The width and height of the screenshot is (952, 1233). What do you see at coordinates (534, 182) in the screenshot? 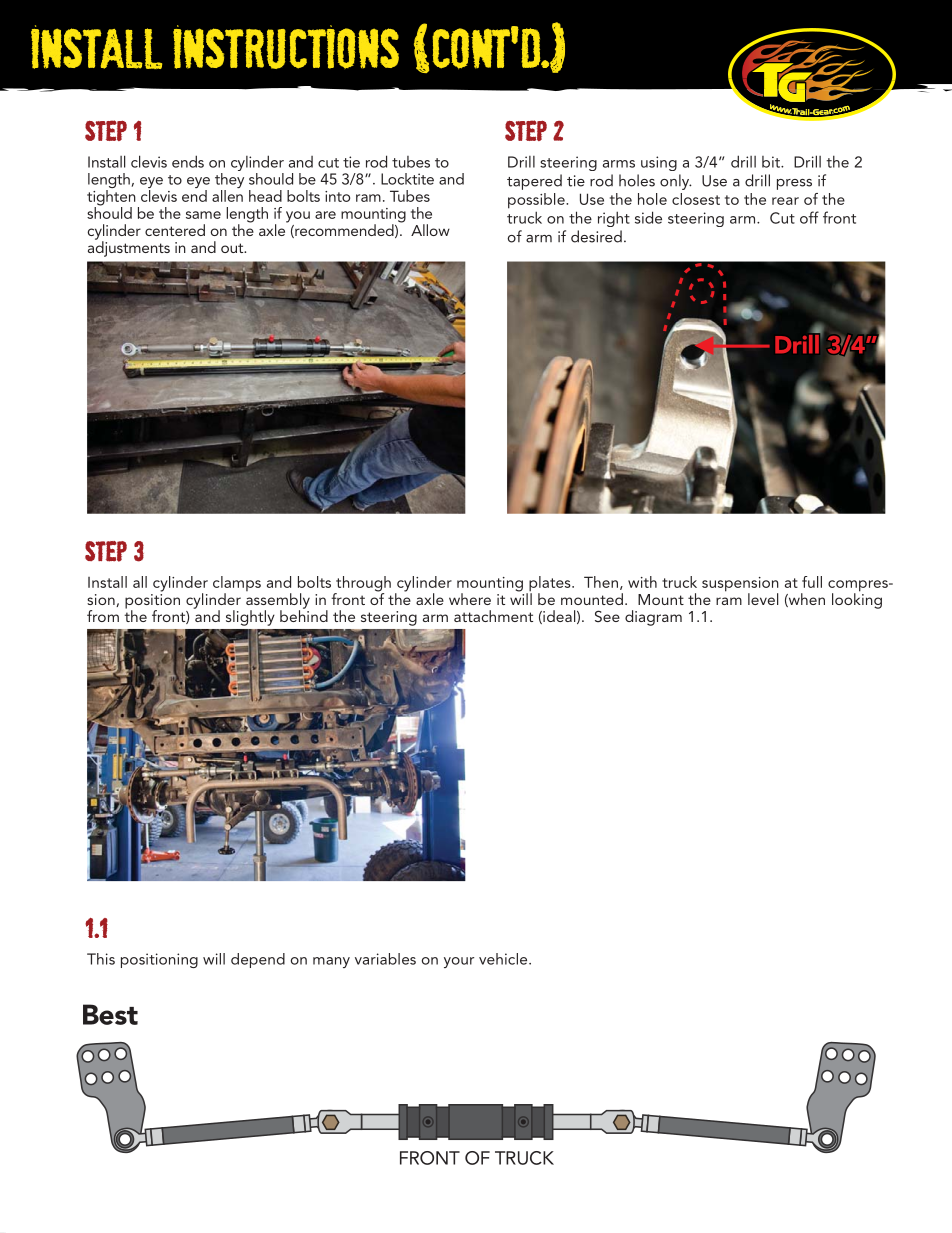
I see `tapered` at bounding box center [534, 182].
